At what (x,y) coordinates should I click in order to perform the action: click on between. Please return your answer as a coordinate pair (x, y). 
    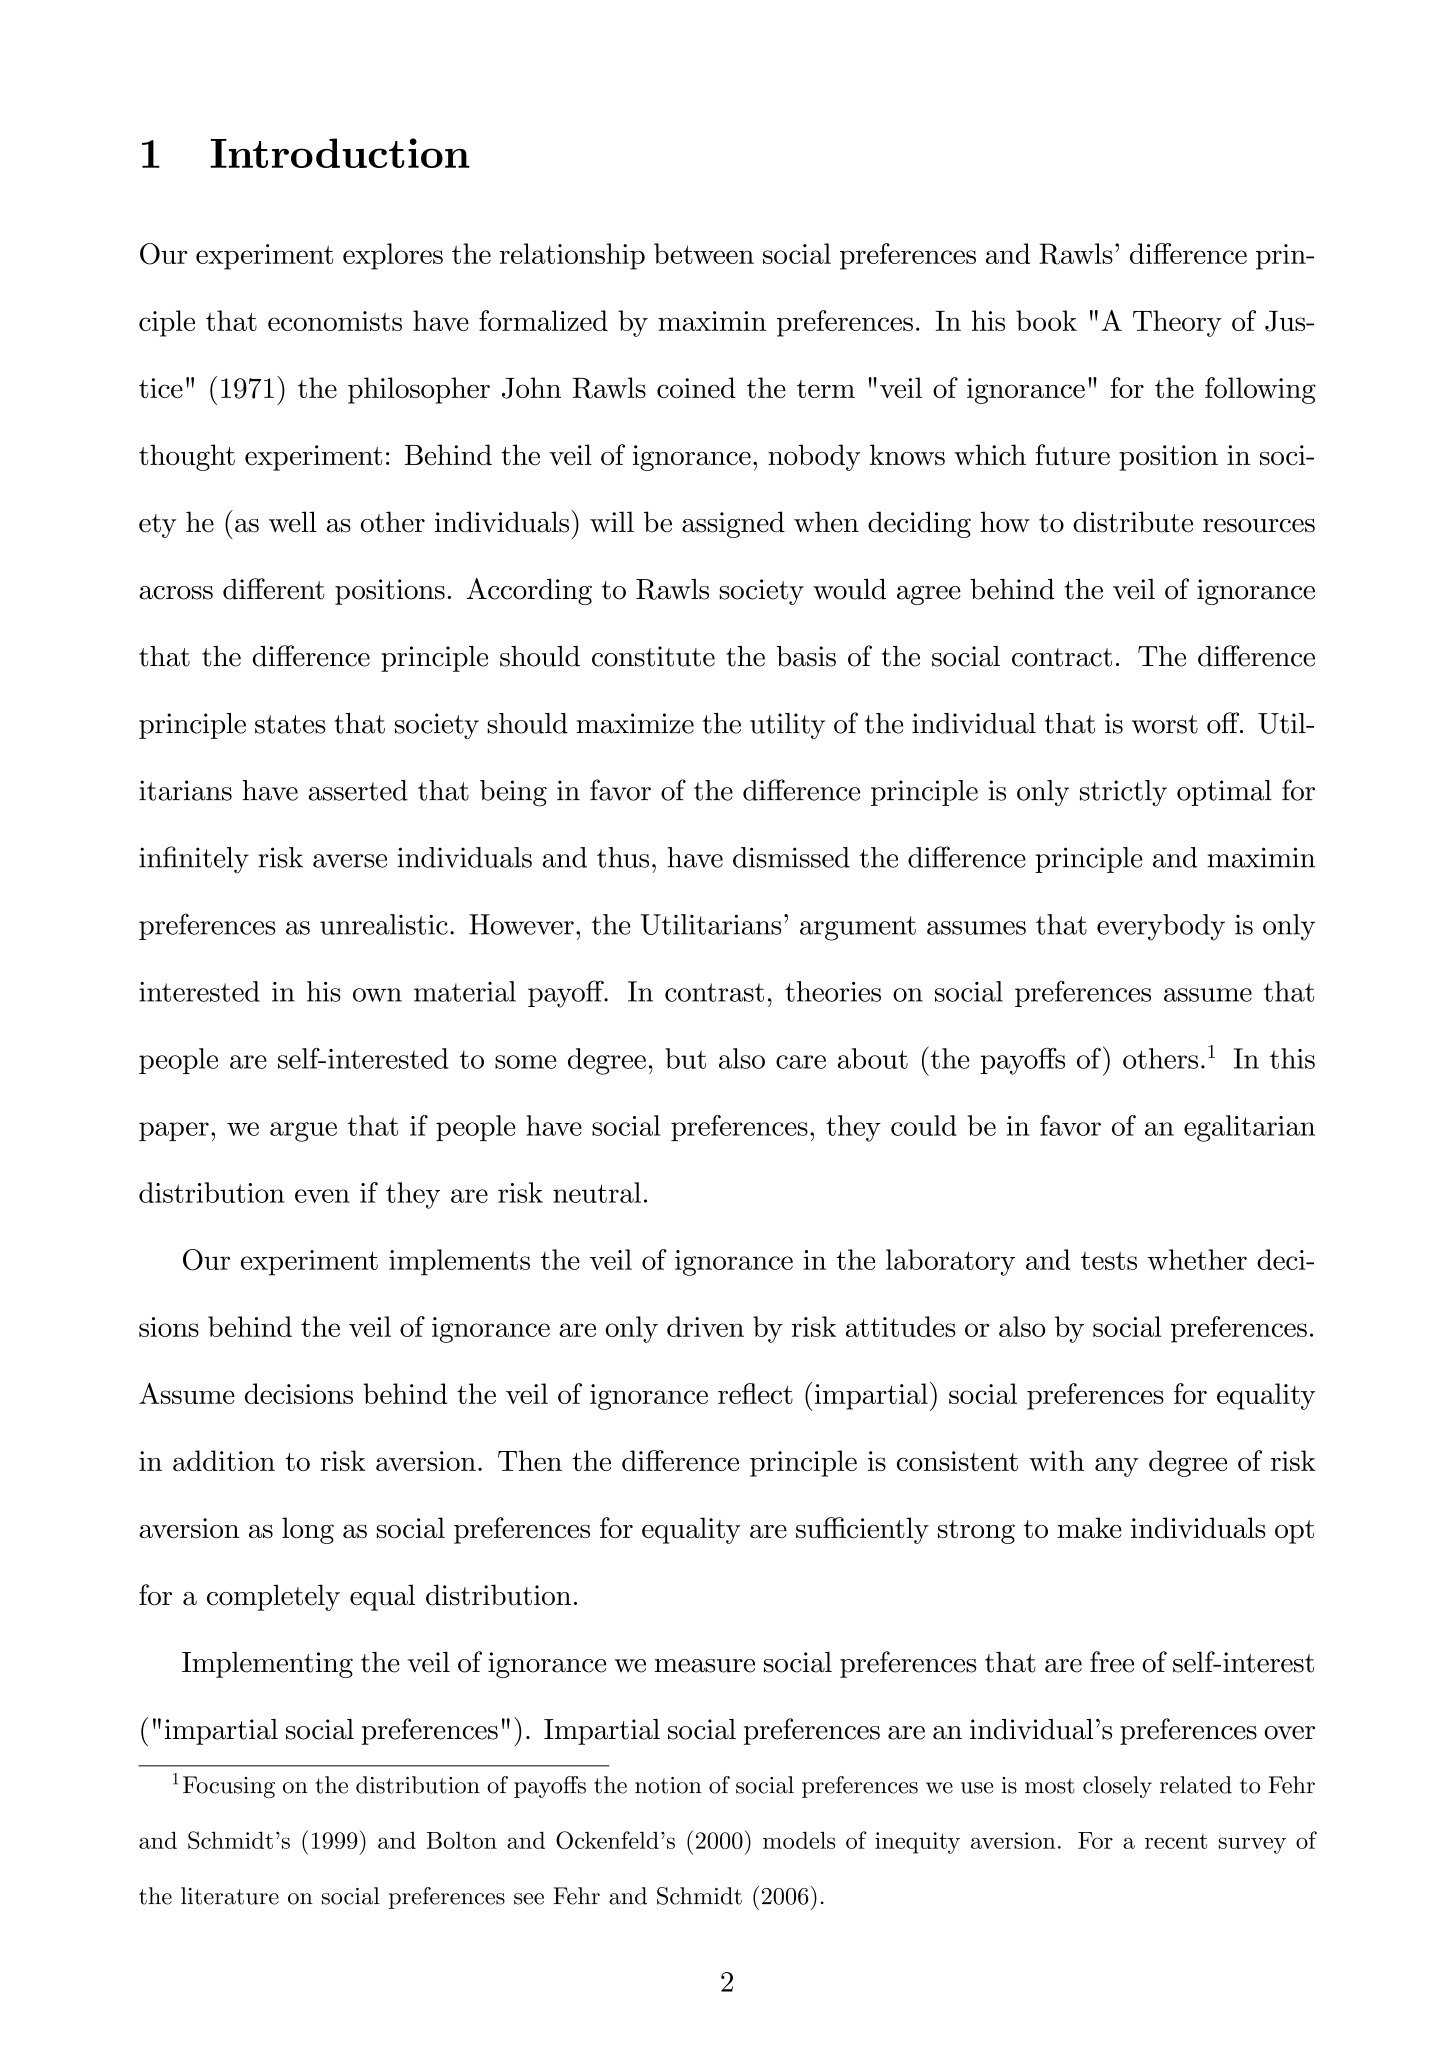
    Looking at the image, I should click on (704, 253).
